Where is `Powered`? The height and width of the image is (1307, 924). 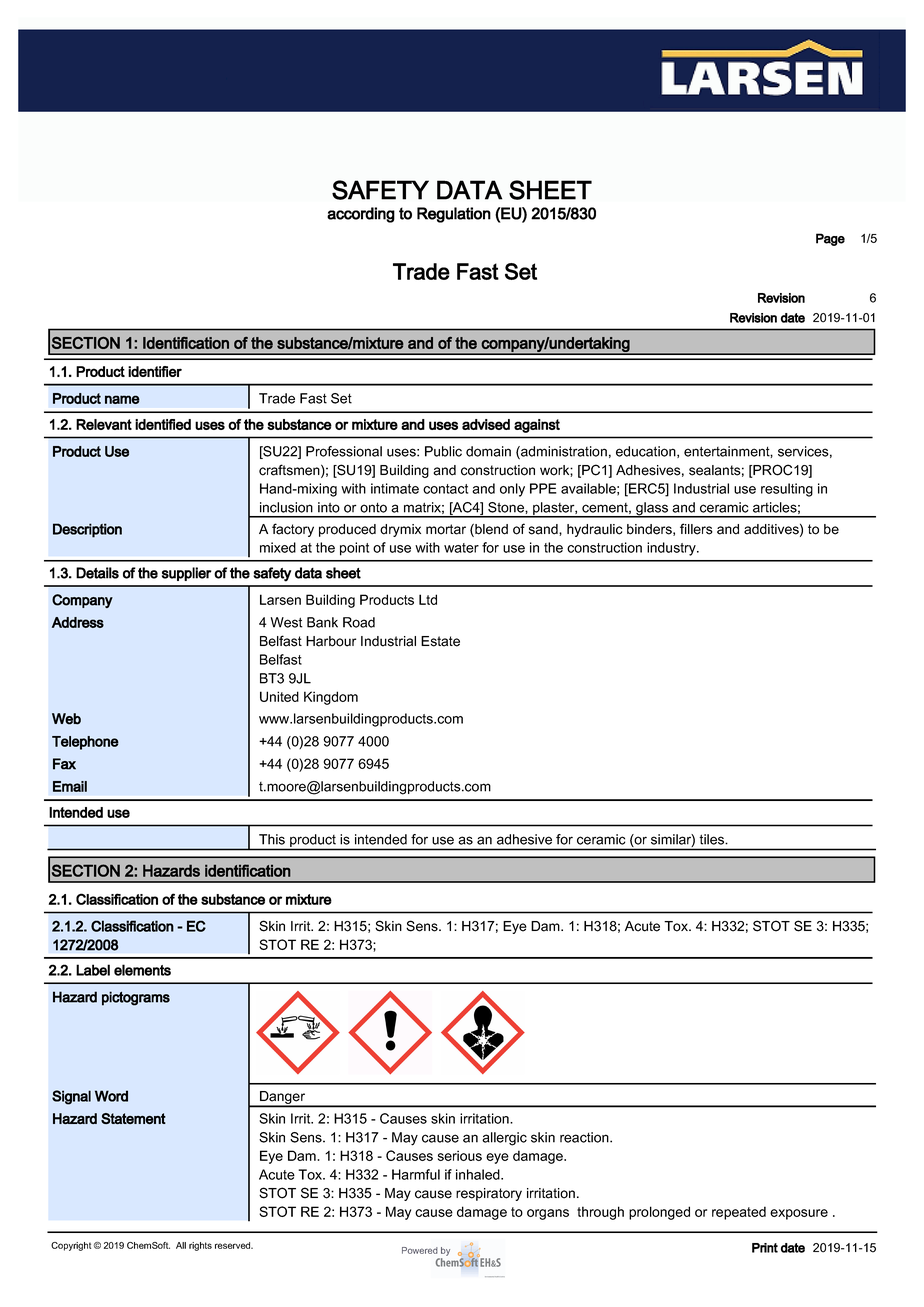
Powered is located at coordinates (420, 1250).
